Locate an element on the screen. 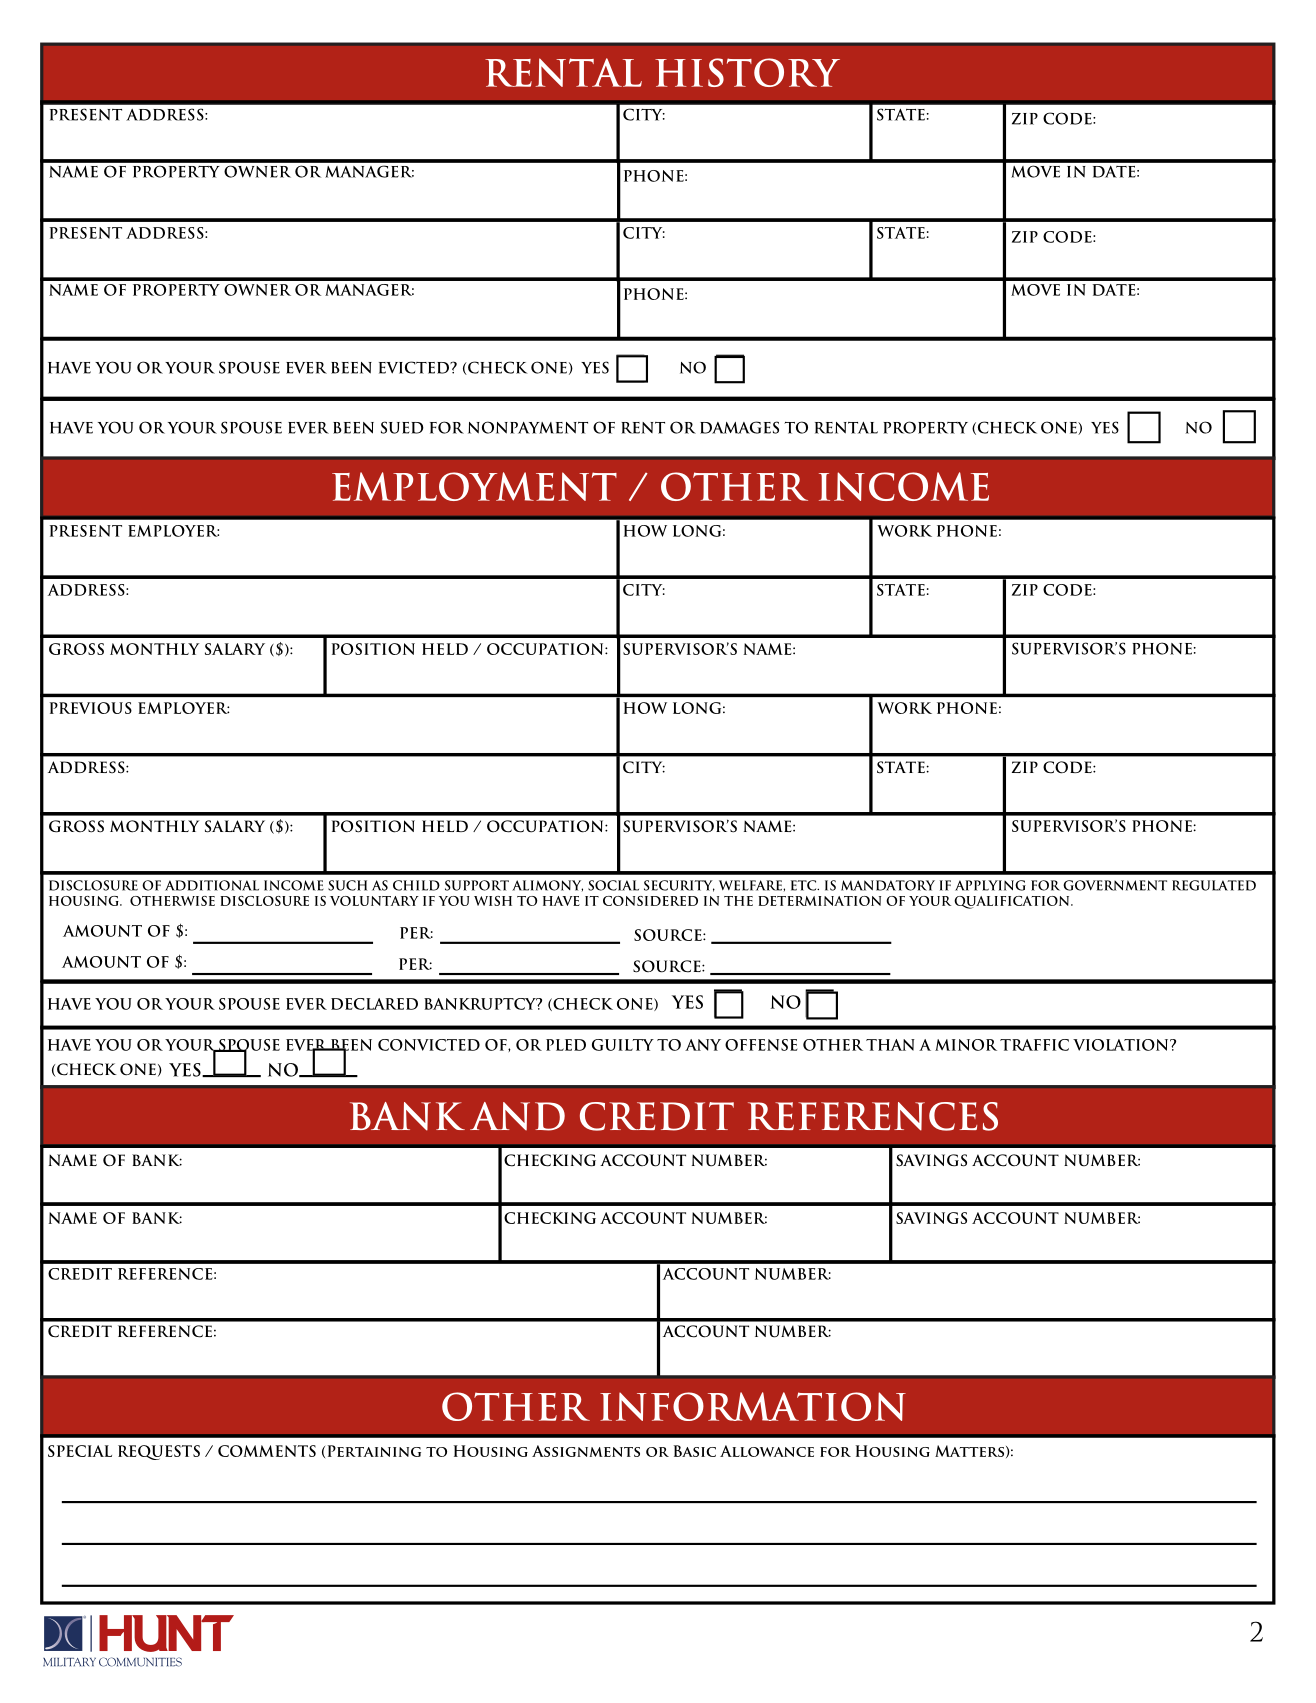  COMMENTS is located at coordinates (267, 1451).
